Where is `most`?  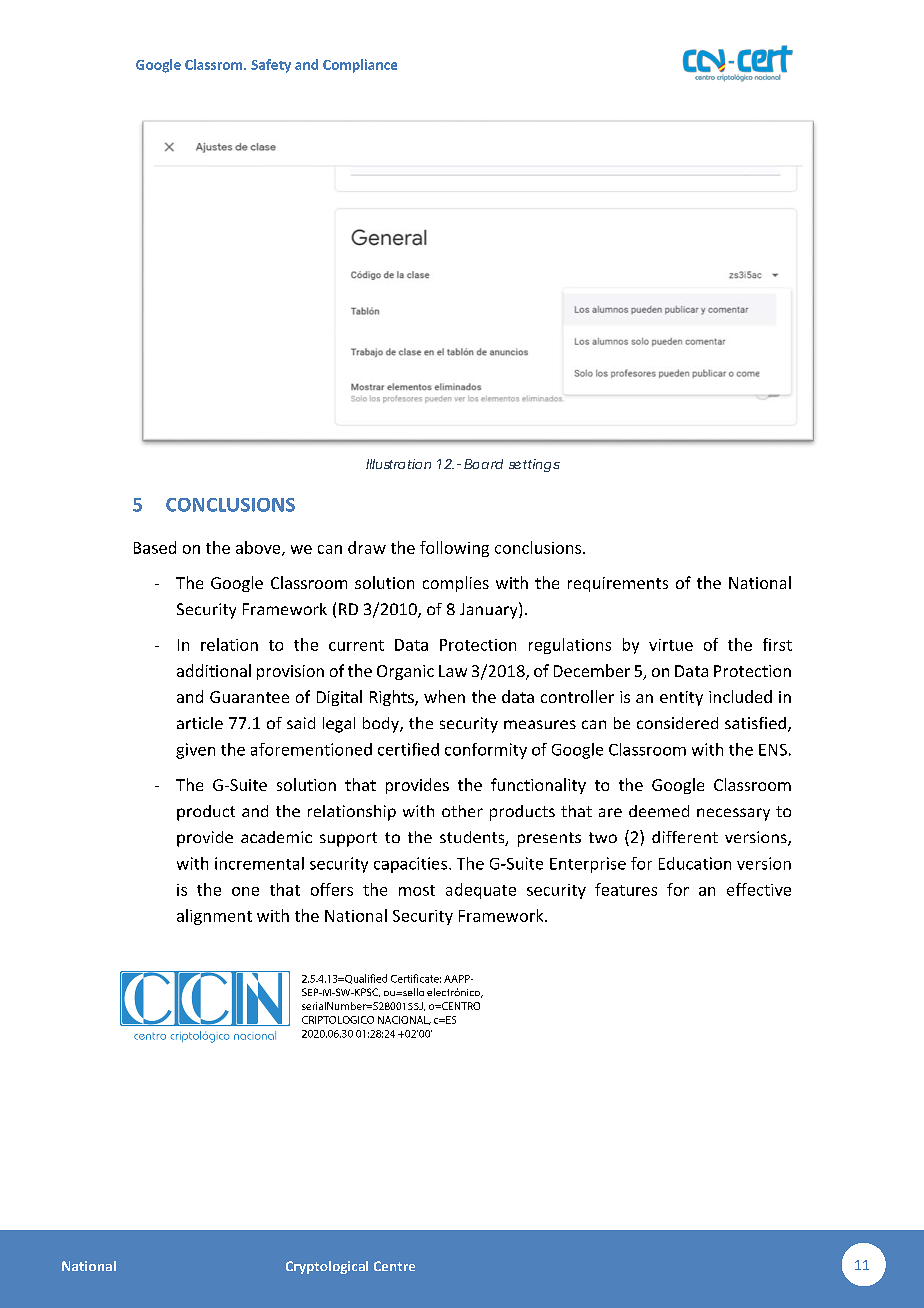 most is located at coordinates (417, 890).
